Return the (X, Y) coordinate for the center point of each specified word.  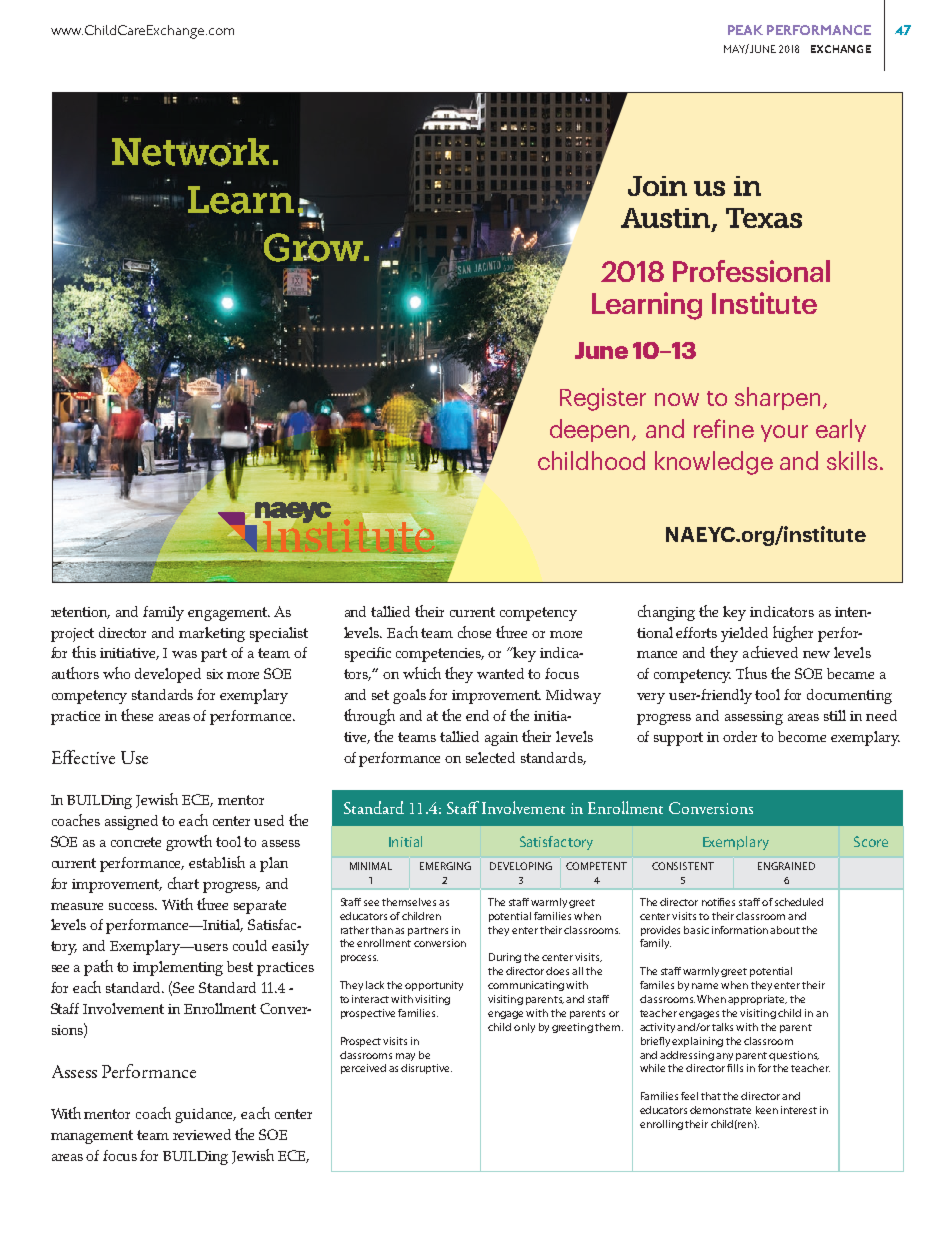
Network (190, 152)
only (524, 1028)
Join (657, 186)
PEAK (745, 30)
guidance (205, 1115)
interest (799, 1110)
